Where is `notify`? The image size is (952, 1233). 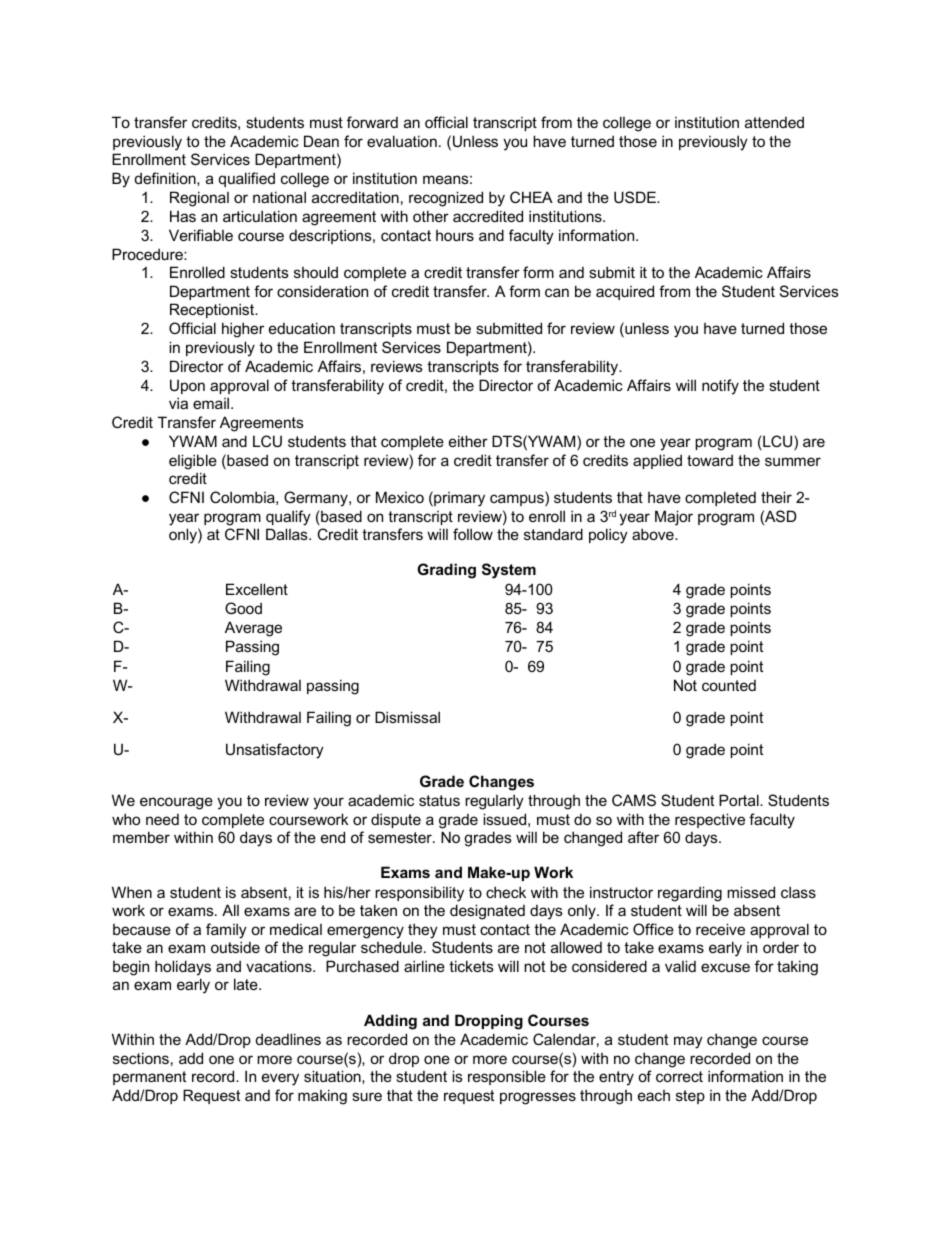
notify is located at coordinates (720, 387).
